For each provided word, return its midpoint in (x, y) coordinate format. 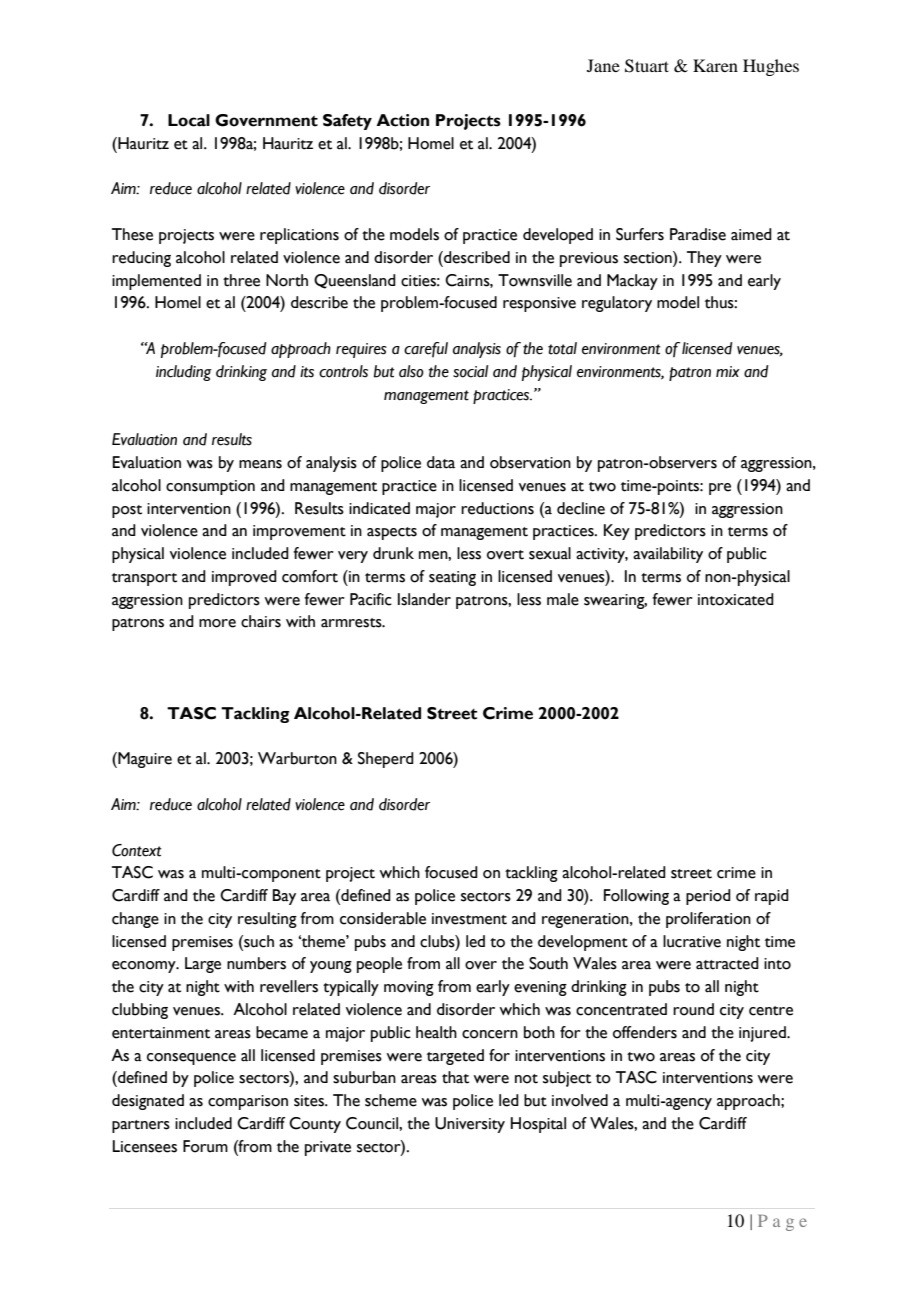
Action (402, 120)
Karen (715, 65)
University (470, 1125)
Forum (205, 1146)
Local (189, 120)
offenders (645, 1032)
